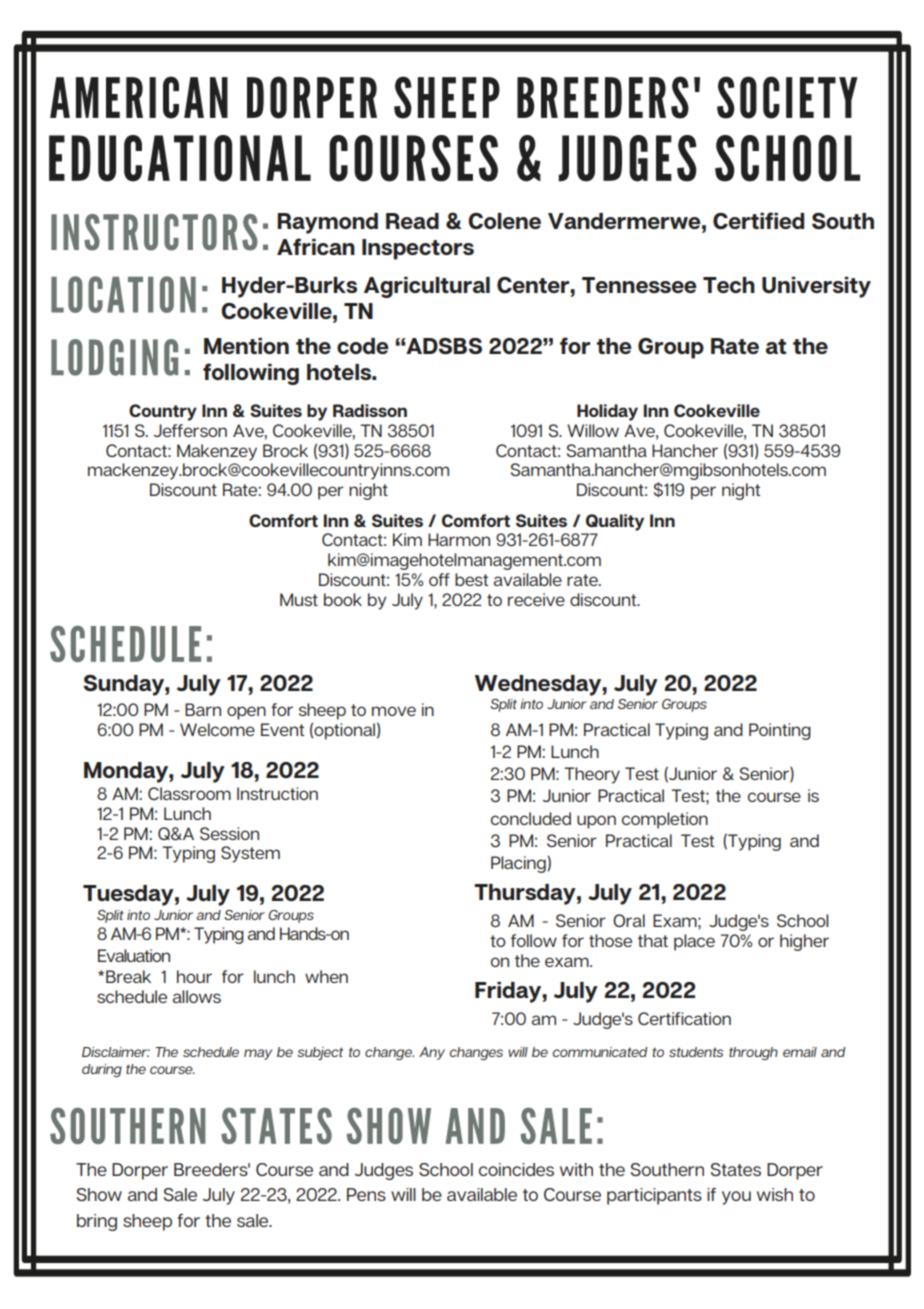 This page has width=924, height=1309. Describe the element at coordinates (787, 97) in the page. I see `SOCIETY` at that location.
